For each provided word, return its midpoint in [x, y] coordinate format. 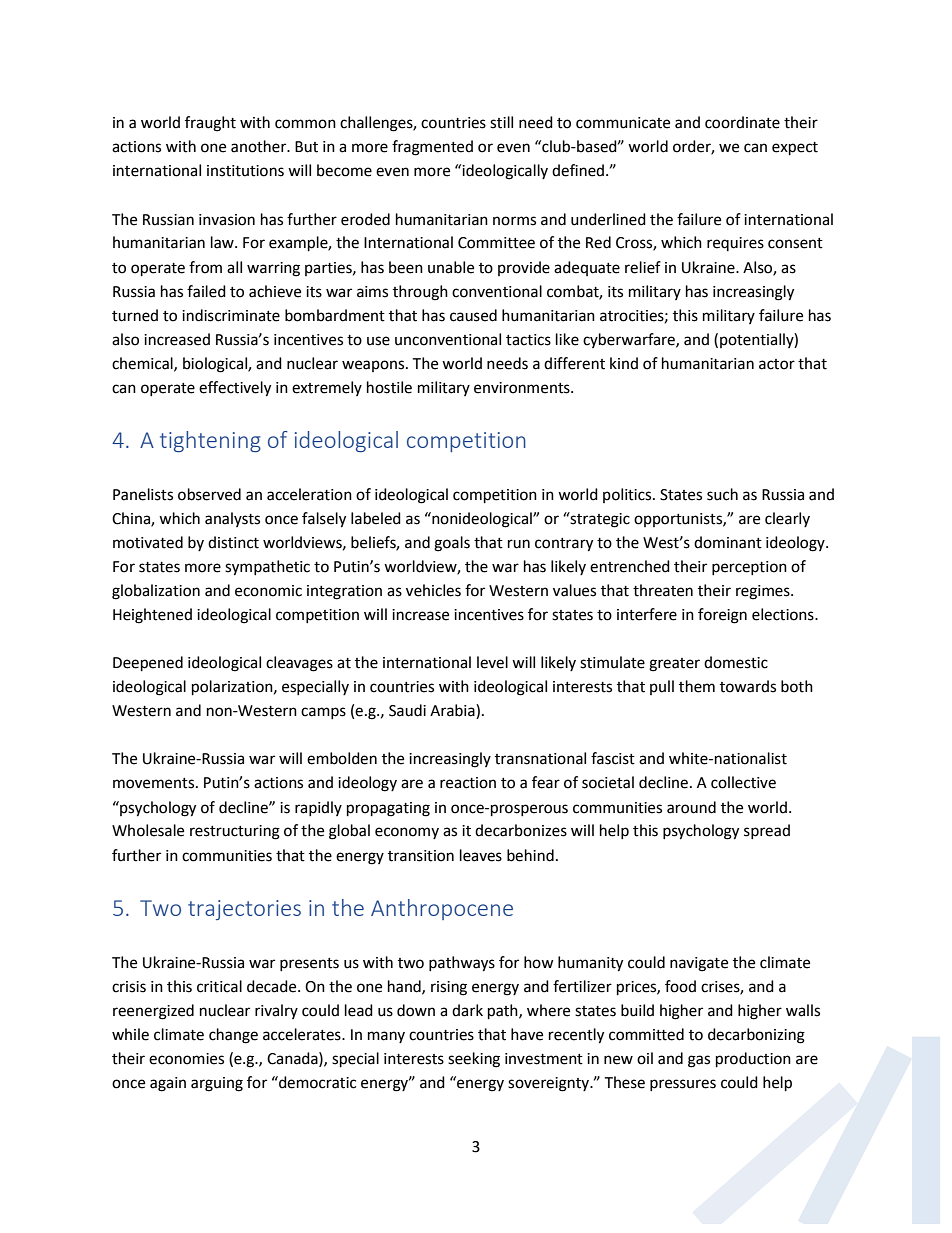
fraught [210, 124]
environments [523, 388]
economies [186, 1059]
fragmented [432, 148]
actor [777, 364]
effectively [235, 389]
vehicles [433, 590]
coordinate [742, 122]
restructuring [235, 832]
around [691, 807]
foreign [722, 616]
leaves [481, 855]
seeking [474, 1060]
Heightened [152, 616]
